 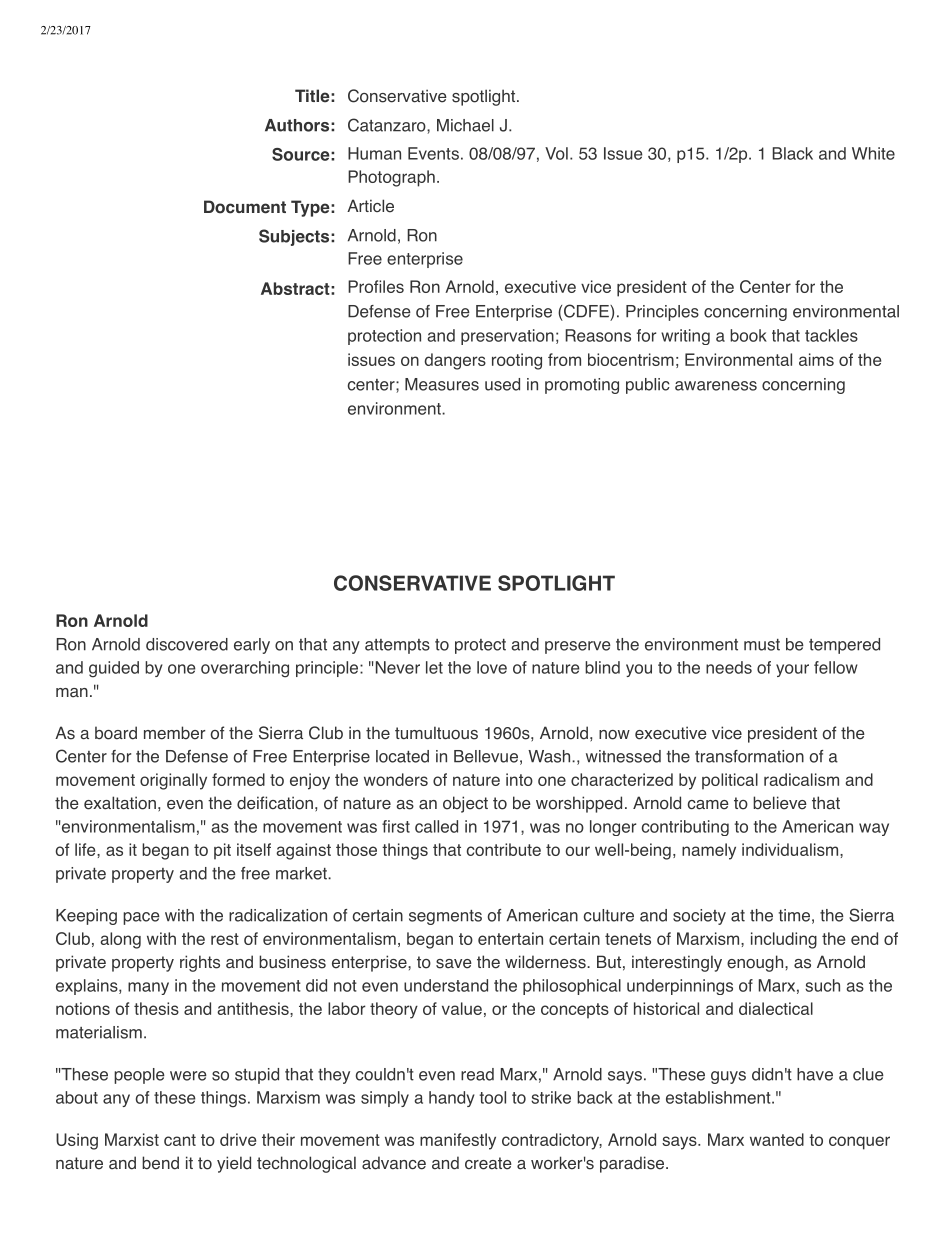 I want to click on including, so click(x=784, y=940).
